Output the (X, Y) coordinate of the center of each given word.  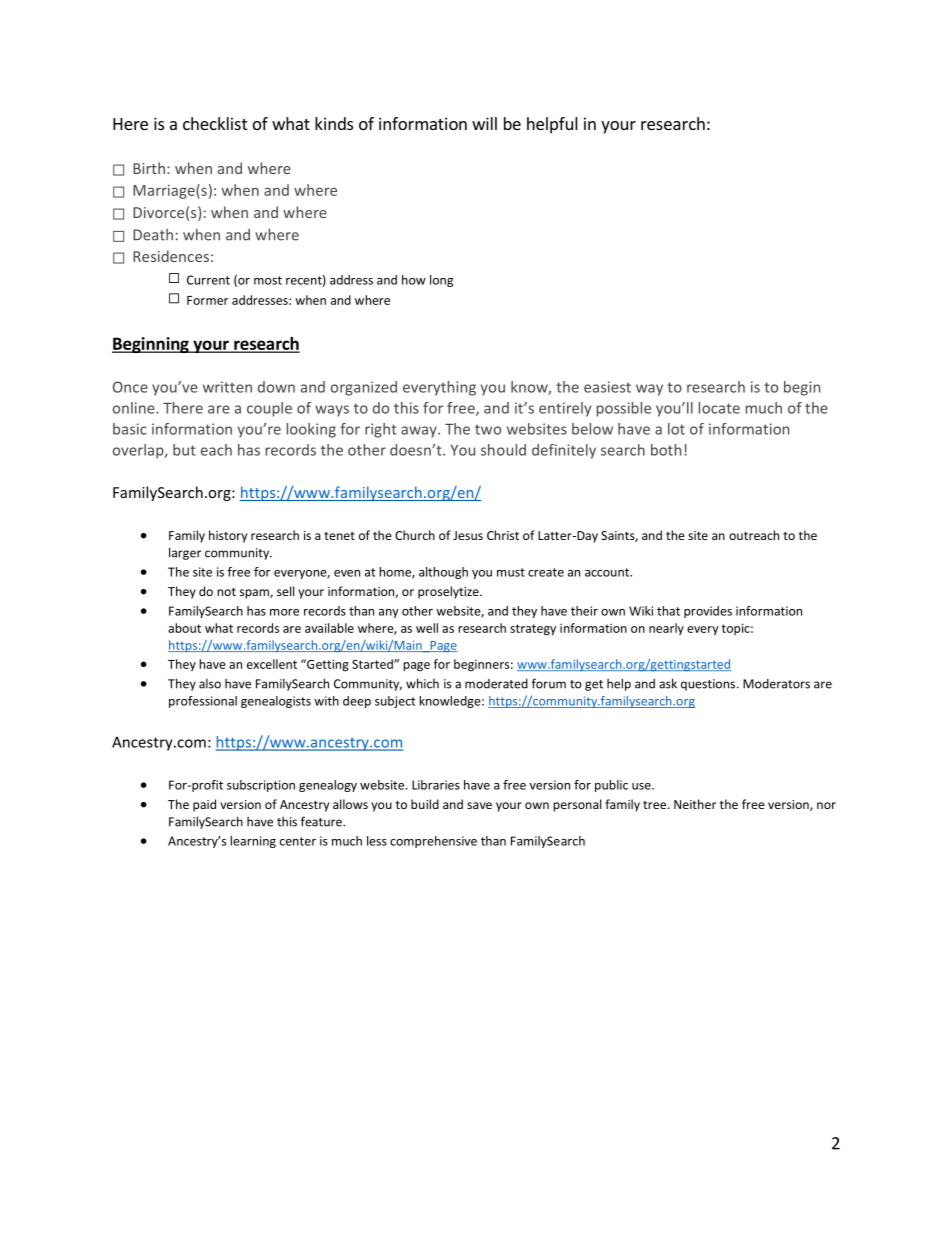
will (484, 123)
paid (204, 805)
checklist (215, 123)
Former (207, 300)
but (184, 450)
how (414, 280)
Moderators (776, 684)
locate (719, 408)
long (441, 281)
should (503, 450)
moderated (496, 684)
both (666, 450)
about (184, 628)
